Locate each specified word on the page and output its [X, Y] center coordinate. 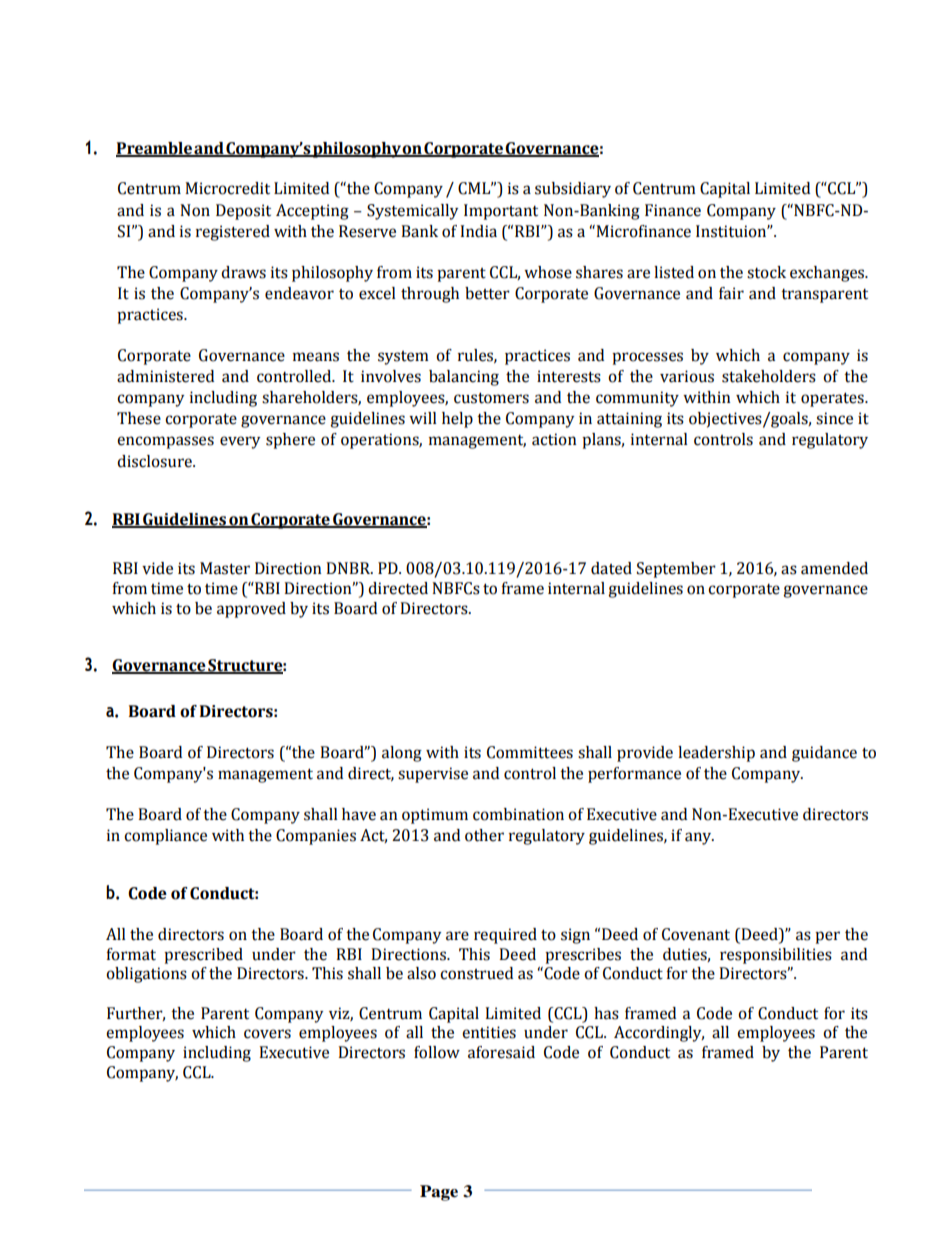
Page [439, 1193]
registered [233, 233]
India [478, 231]
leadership [716, 754]
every [240, 442]
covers [267, 1034]
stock [766, 272]
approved [251, 610]
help [457, 420]
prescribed [203, 956]
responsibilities [776, 956]
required [505, 936]
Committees [530, 752]
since [834, 418]
